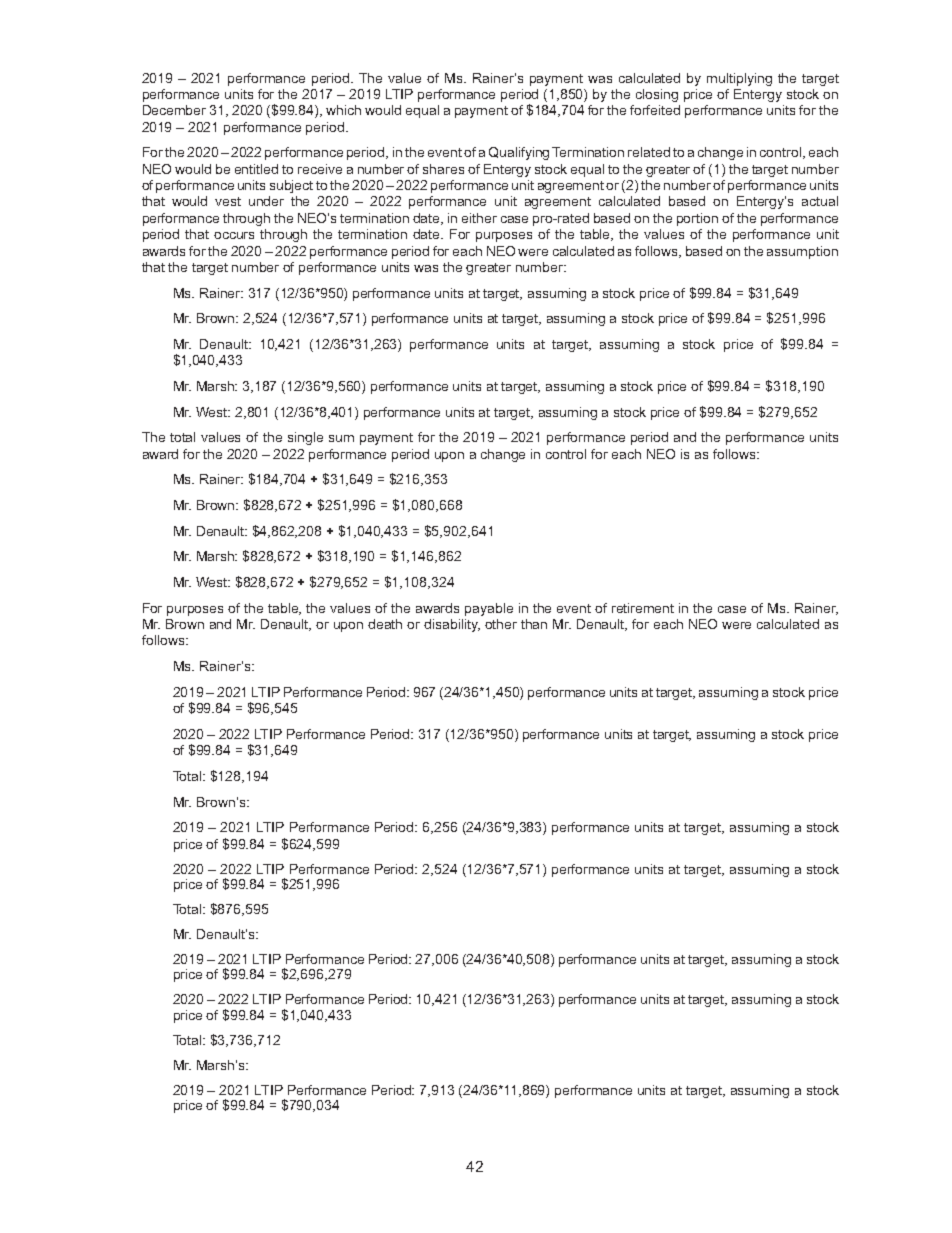 The width and height of the image is (952, 1233). What do you see at coordinates (655, 110) in the image?
I see `forfeited` at bounding box center [655, 110].
